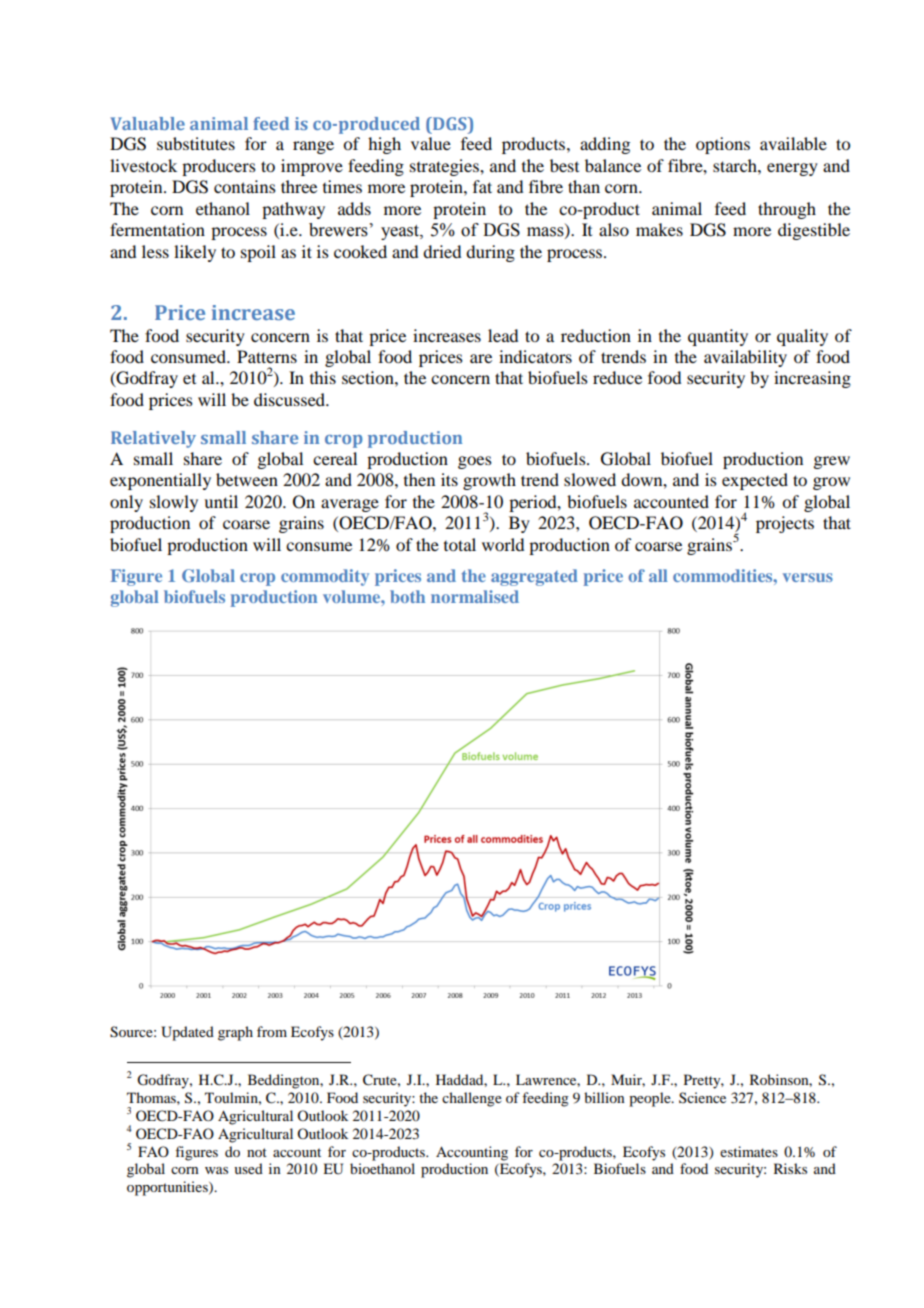 This page has height=1308, width=924. What do you see at coordinates (445, 167) in the page?
I see `strategies` at bounding box center [445, 167].
